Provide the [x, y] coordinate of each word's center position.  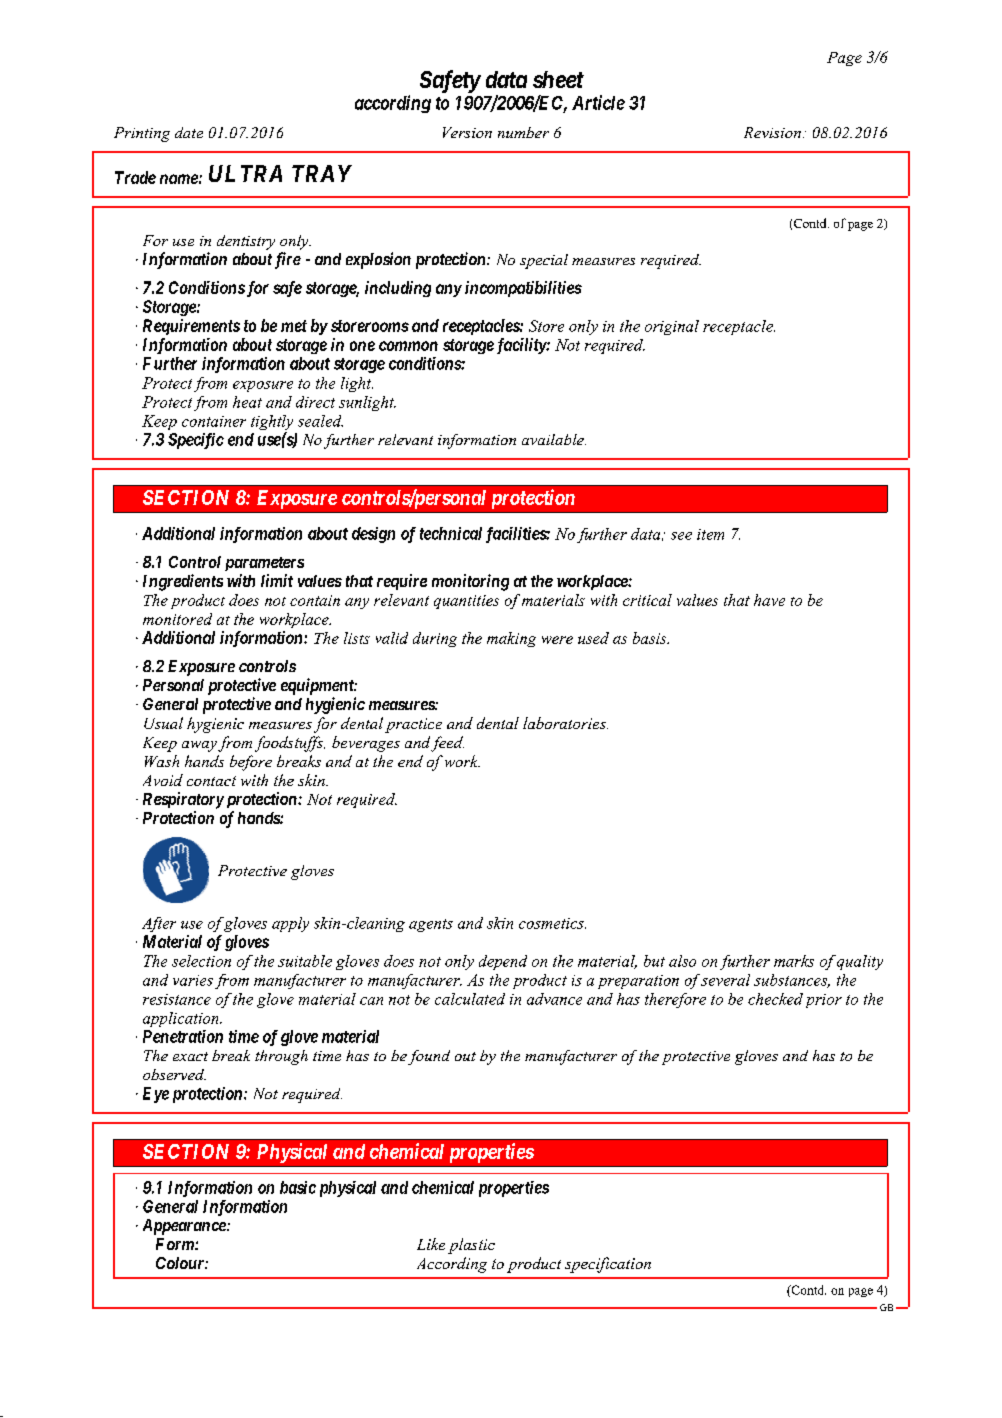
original [672, 327]
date [189, 132]
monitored [177, 619]
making [511, 639]
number [523, 132]
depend [503, 962]
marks [794, 961]
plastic [471, 1246]
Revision [772, 132]
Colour [181, 1263]
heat [247, 402]
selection [201, 961]
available [554, 439]
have [769, 600]
